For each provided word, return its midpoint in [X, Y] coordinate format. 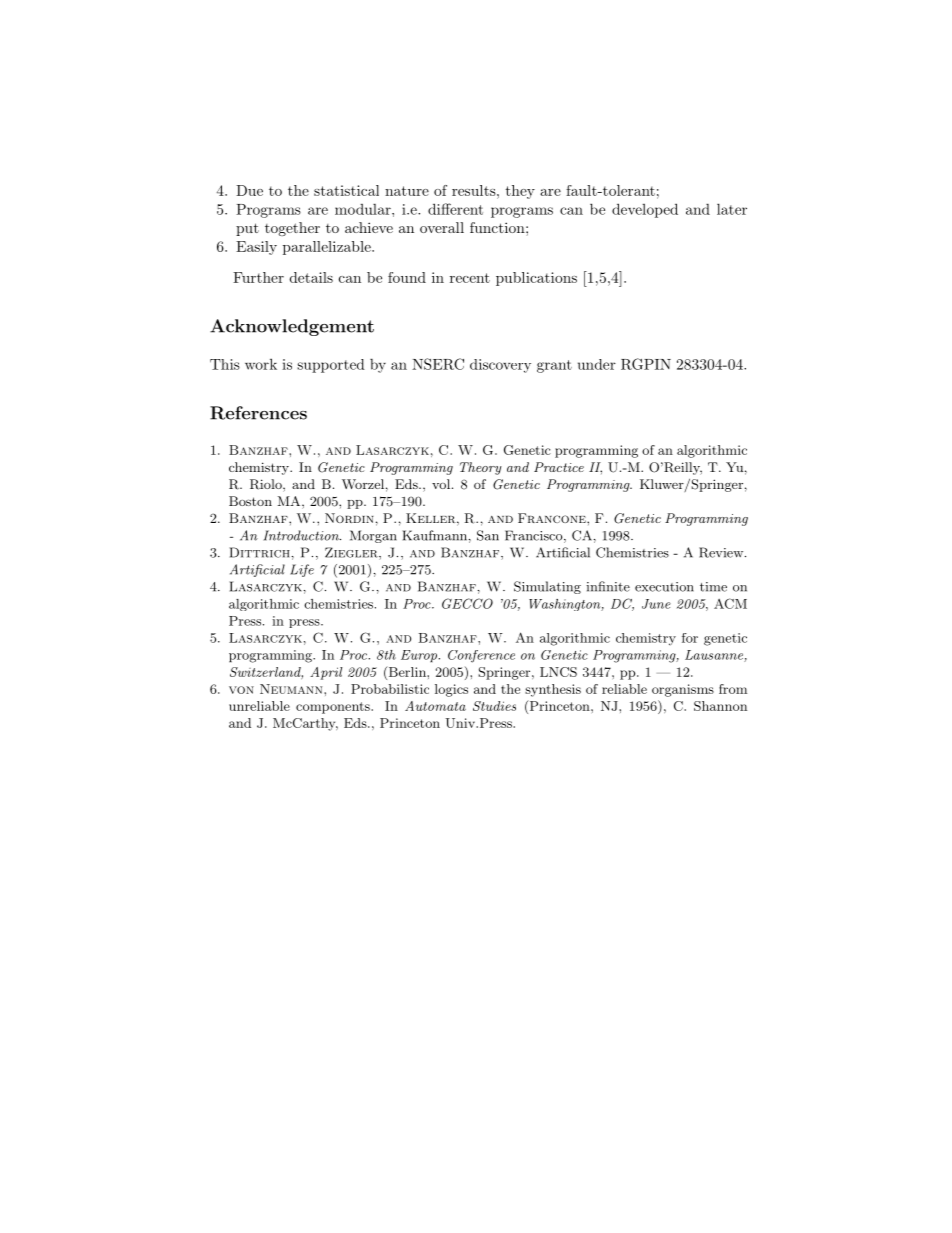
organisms [683, 690]
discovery [500, 366]
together [292, 229]
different [455, 209]
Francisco [535, 536]
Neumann [292, 689]
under [597, 364]
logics [451, 690]
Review [722, 552]
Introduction [302, 535]
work [261, 364]
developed [645, 210]
